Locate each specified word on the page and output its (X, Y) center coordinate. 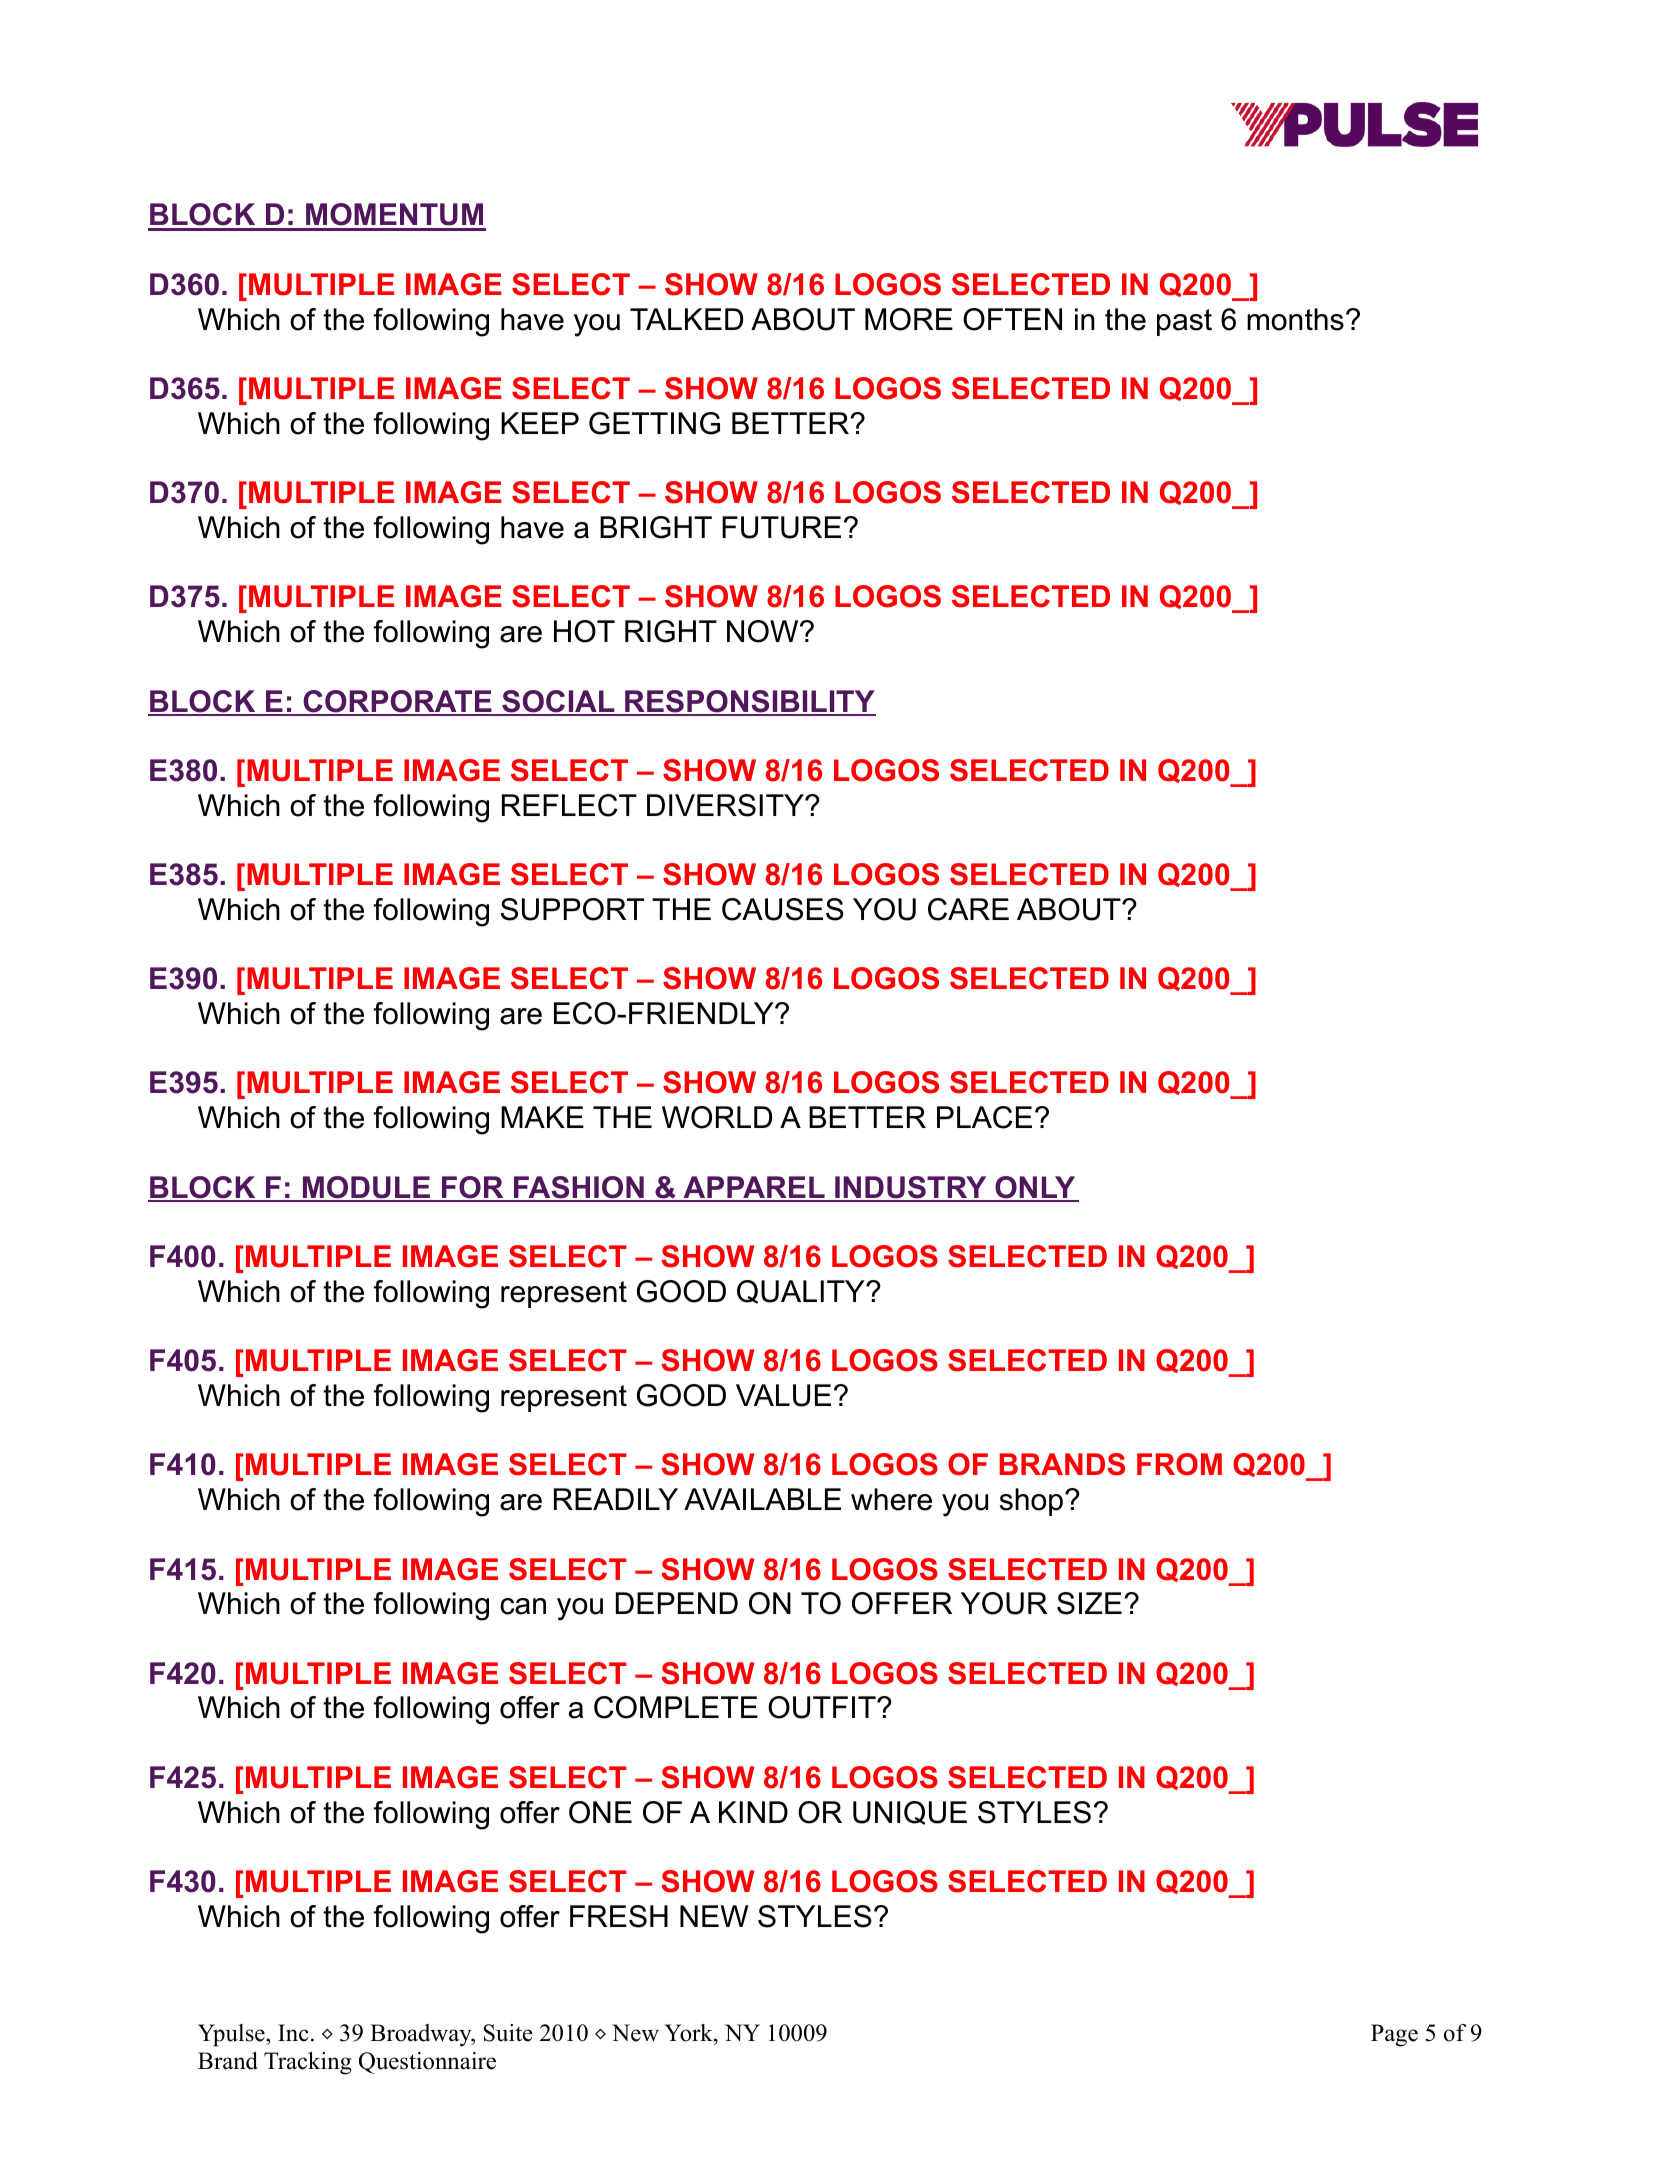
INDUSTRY (911, 1188)
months (1295, 319)
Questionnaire (427, 2063)
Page (1394, 2035)
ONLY (1035, 1188)
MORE (909, 319)
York (690, 2033)
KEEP (540, 423)
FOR (473, 1188)
